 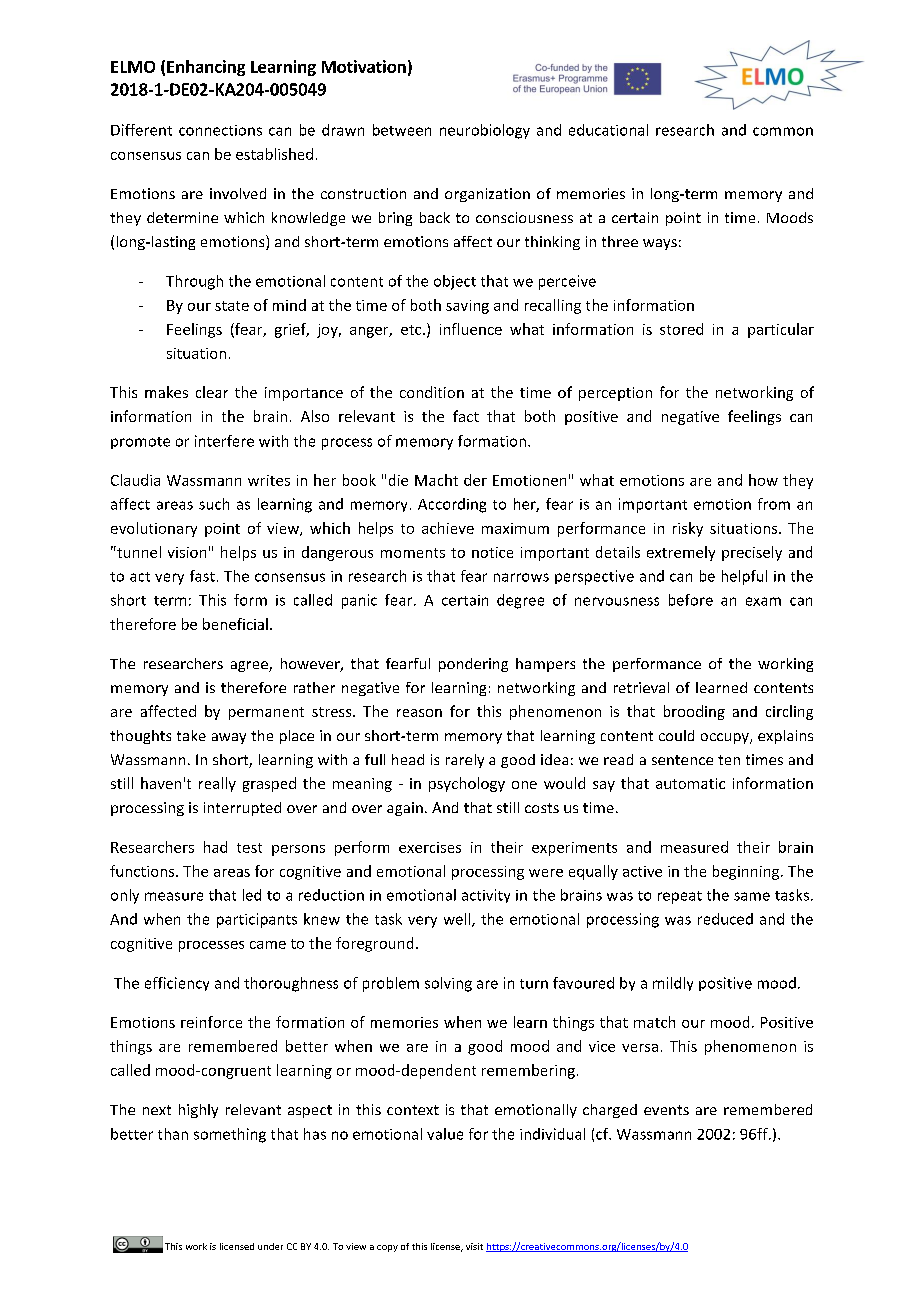 What do you see at coordinates (212, 392) in the image?
I see `clear` at bounding box center [212, 392].
